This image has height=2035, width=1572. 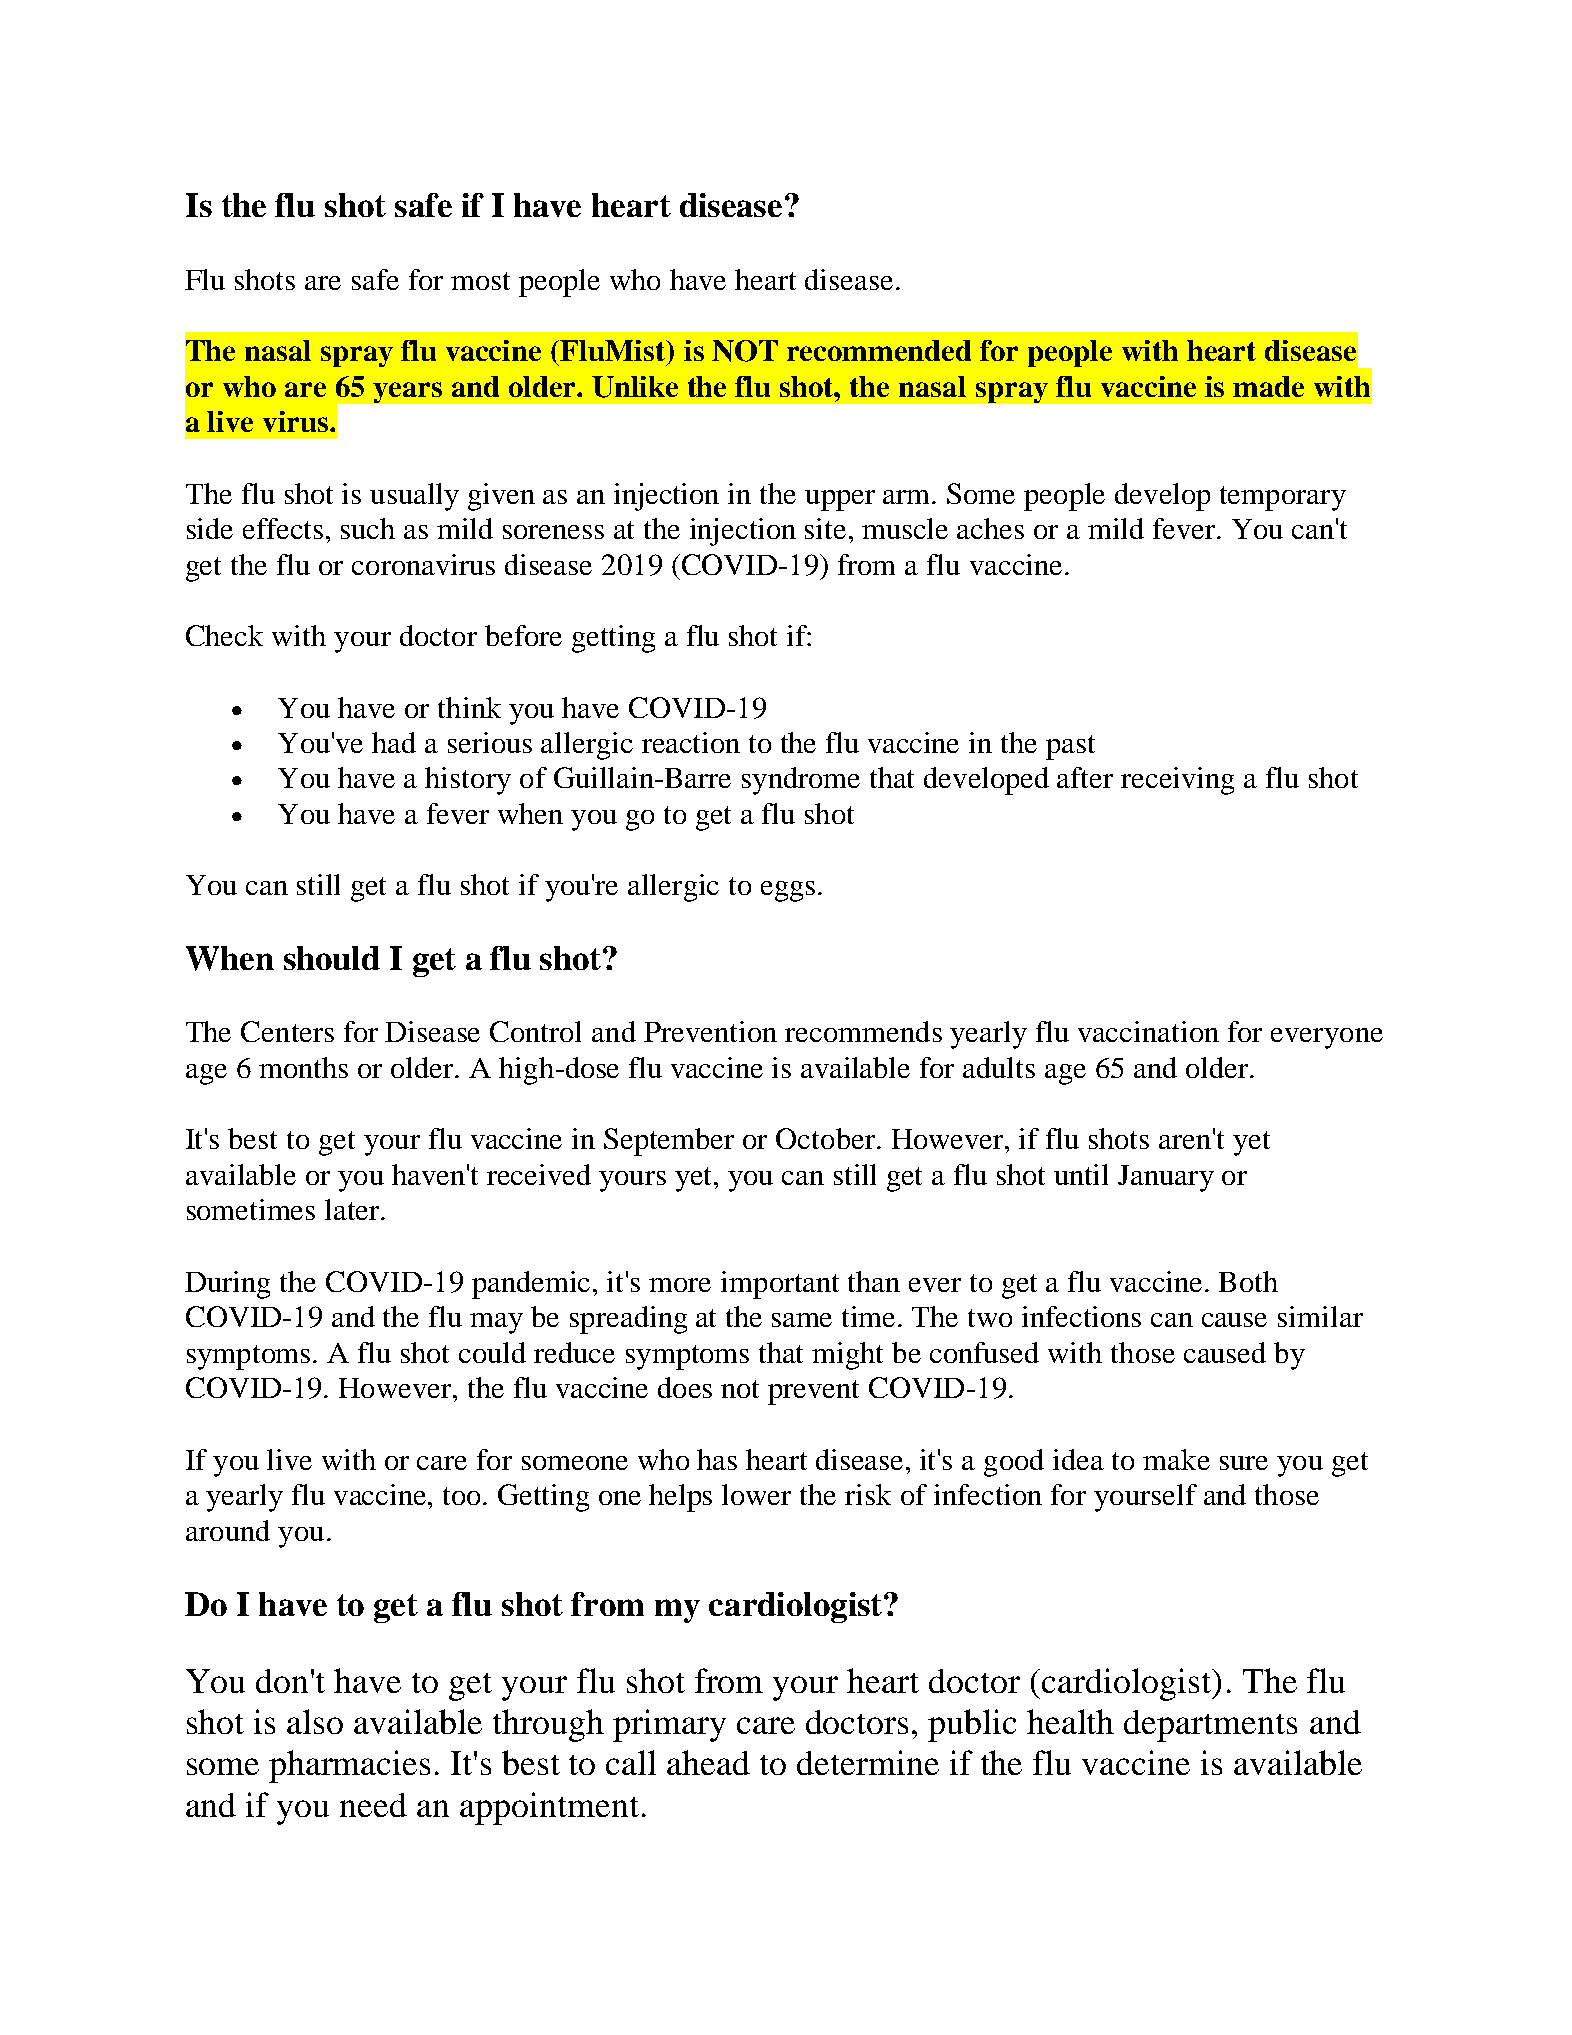 I want to click on years, so click(x=407, y=392).
